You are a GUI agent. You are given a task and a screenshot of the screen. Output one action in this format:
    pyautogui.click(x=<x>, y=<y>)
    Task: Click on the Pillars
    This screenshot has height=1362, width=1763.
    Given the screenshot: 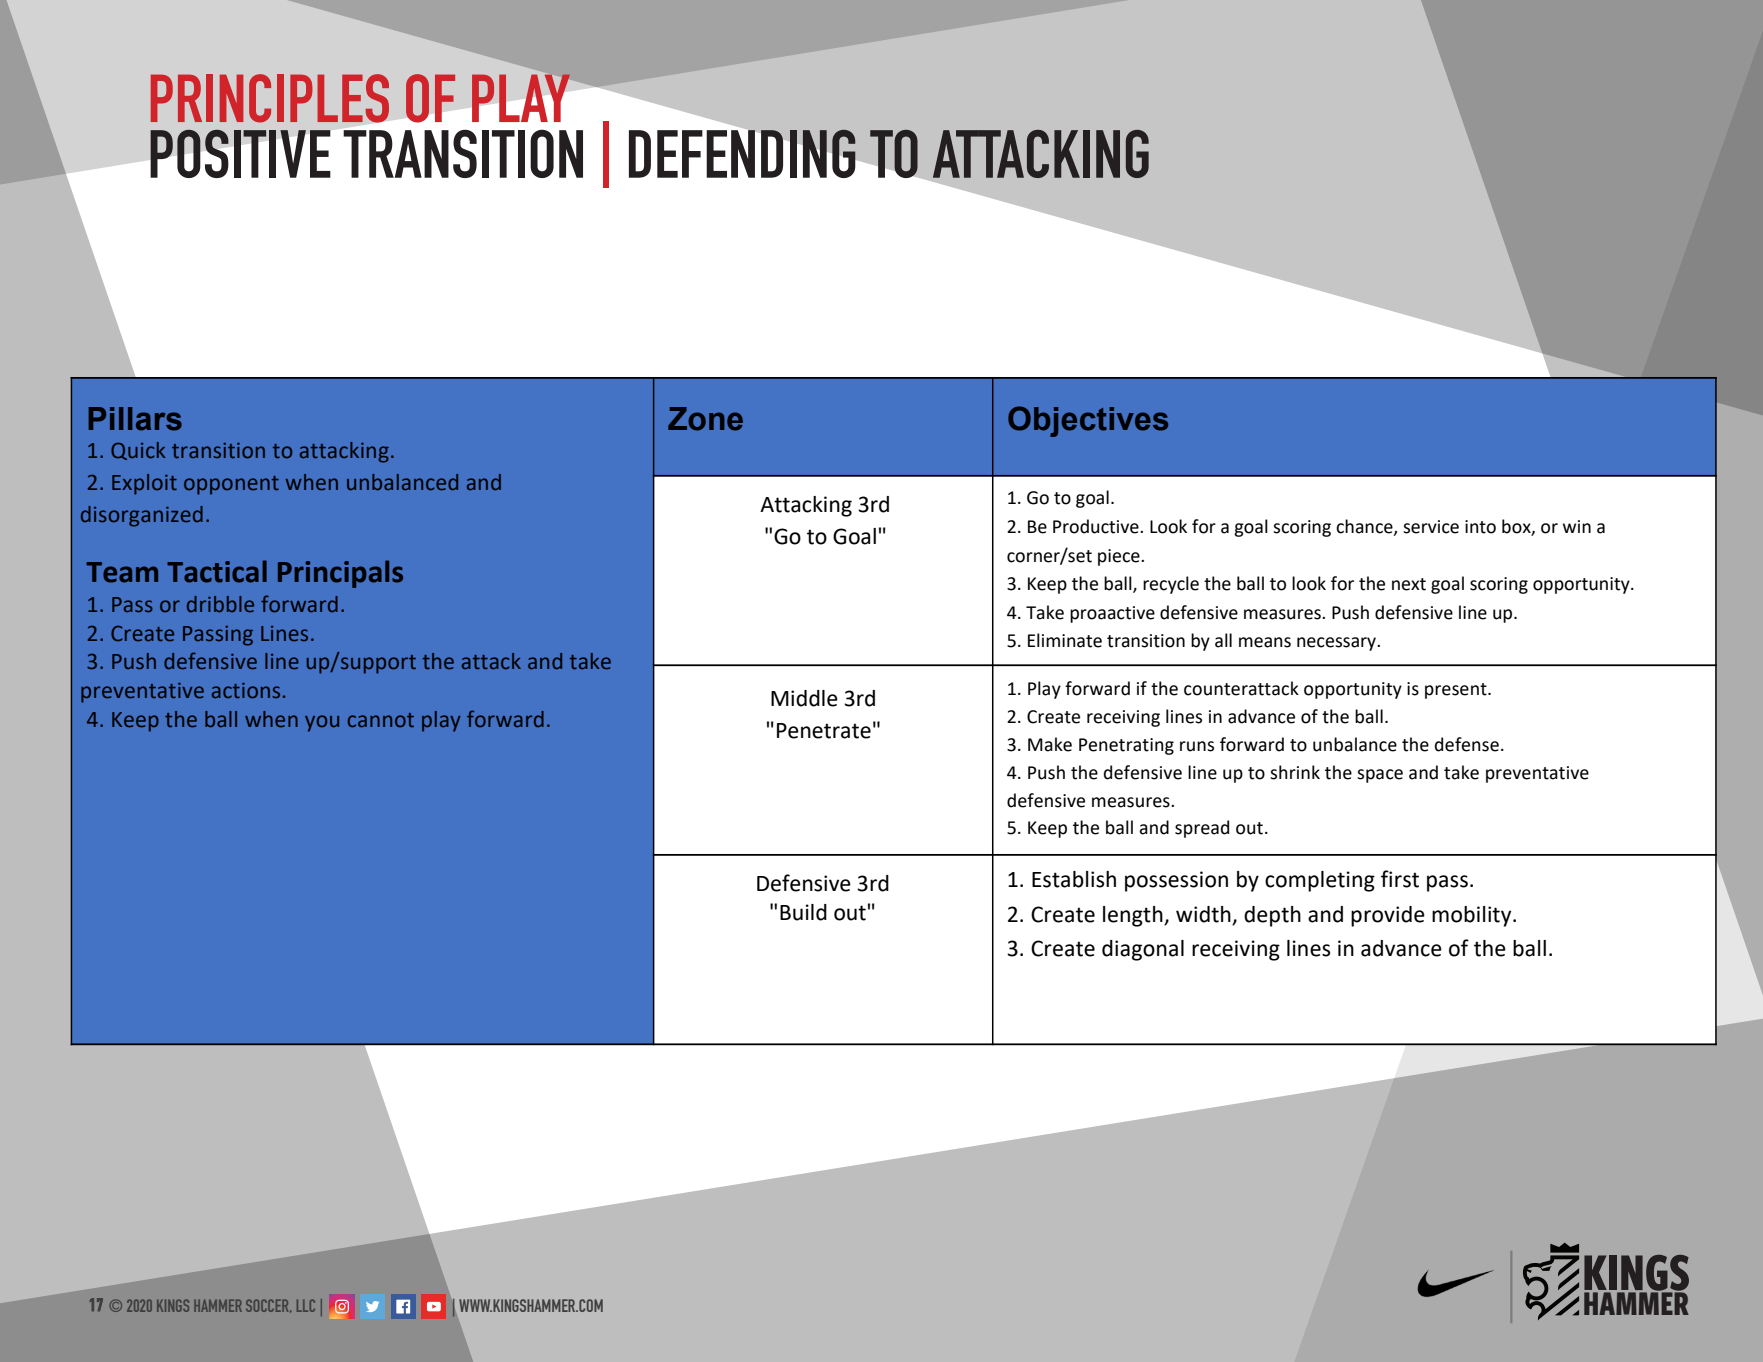 What is the action you would take?
    pyautogui.click(x=135, y=419)
